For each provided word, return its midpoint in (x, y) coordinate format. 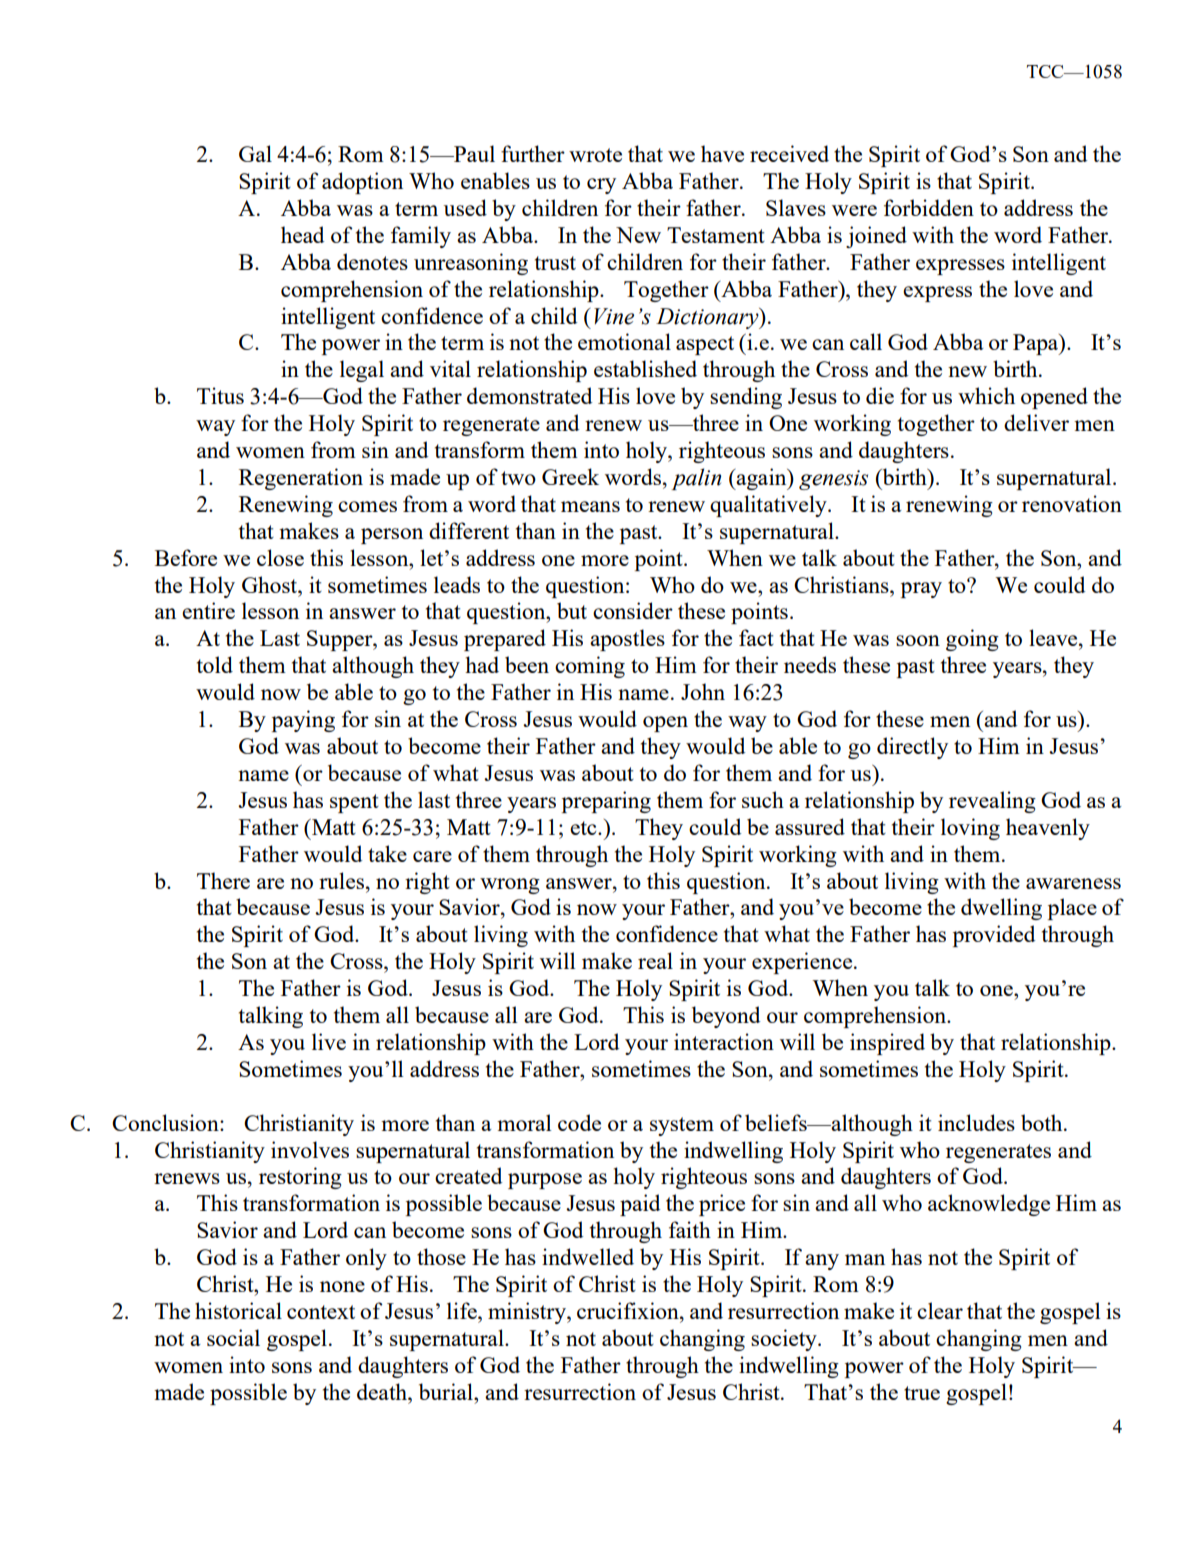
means (590, 506)
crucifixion (629, 1310)
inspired (887, 1044)
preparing (606, 802)
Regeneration (301, 479)
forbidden (929, 207)
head (302, 234)
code (579, 1122)
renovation (1072, 503)
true (922, 1393)
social (233, 1337)
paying (303, 721)
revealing (992, 802)
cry (601, 186)
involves (310, 1149)
